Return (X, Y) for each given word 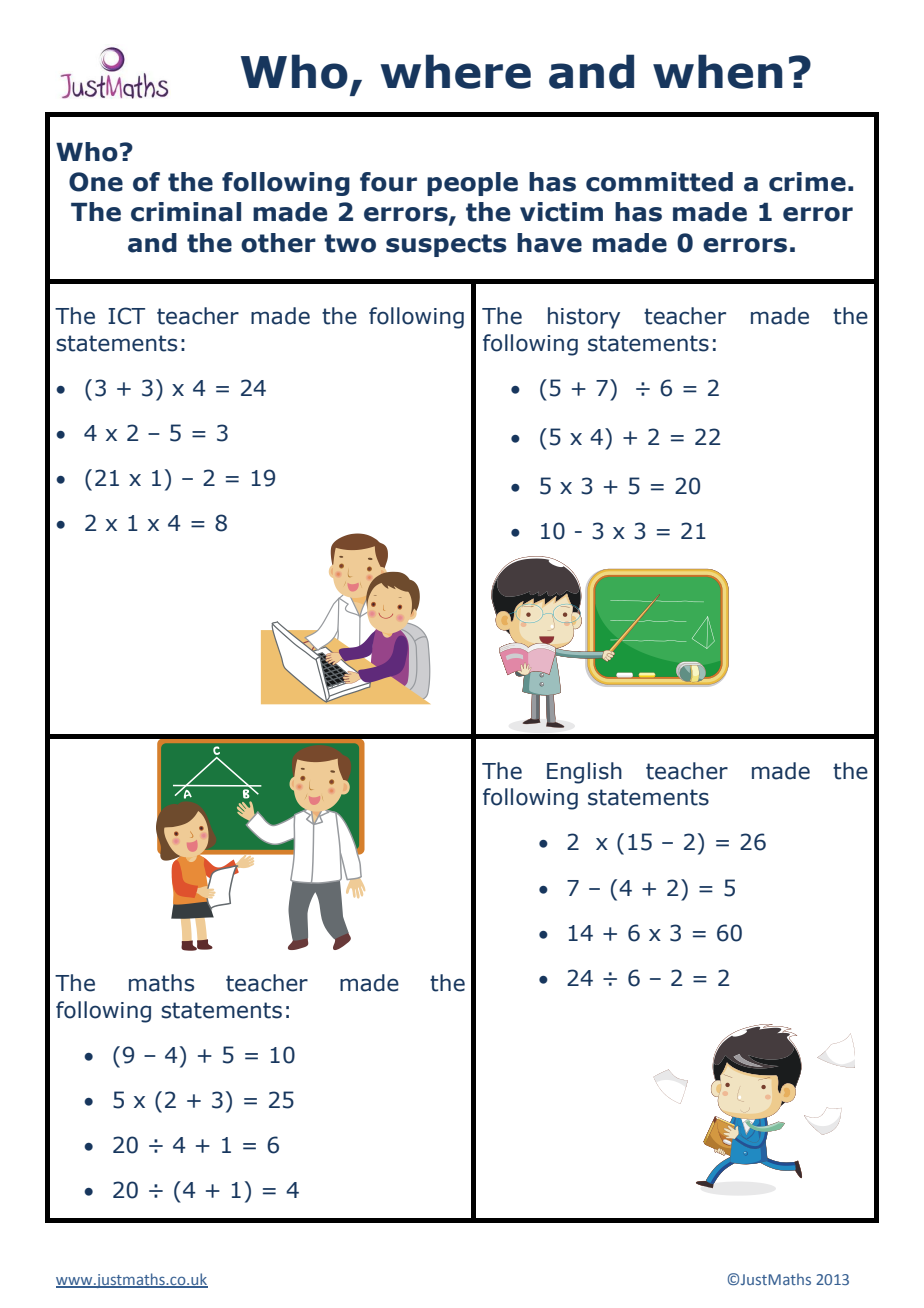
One (96, 182)
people (472, 184)
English (584, 773)
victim (561, 212)
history (584, 318)
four (388, 182)
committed (659, 182)
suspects (446, 245)
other (278, 243)
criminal (186, 212)
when (718, 71)
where (455, 71)
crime (807, 182)
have (549, 243)
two (350, 243)
